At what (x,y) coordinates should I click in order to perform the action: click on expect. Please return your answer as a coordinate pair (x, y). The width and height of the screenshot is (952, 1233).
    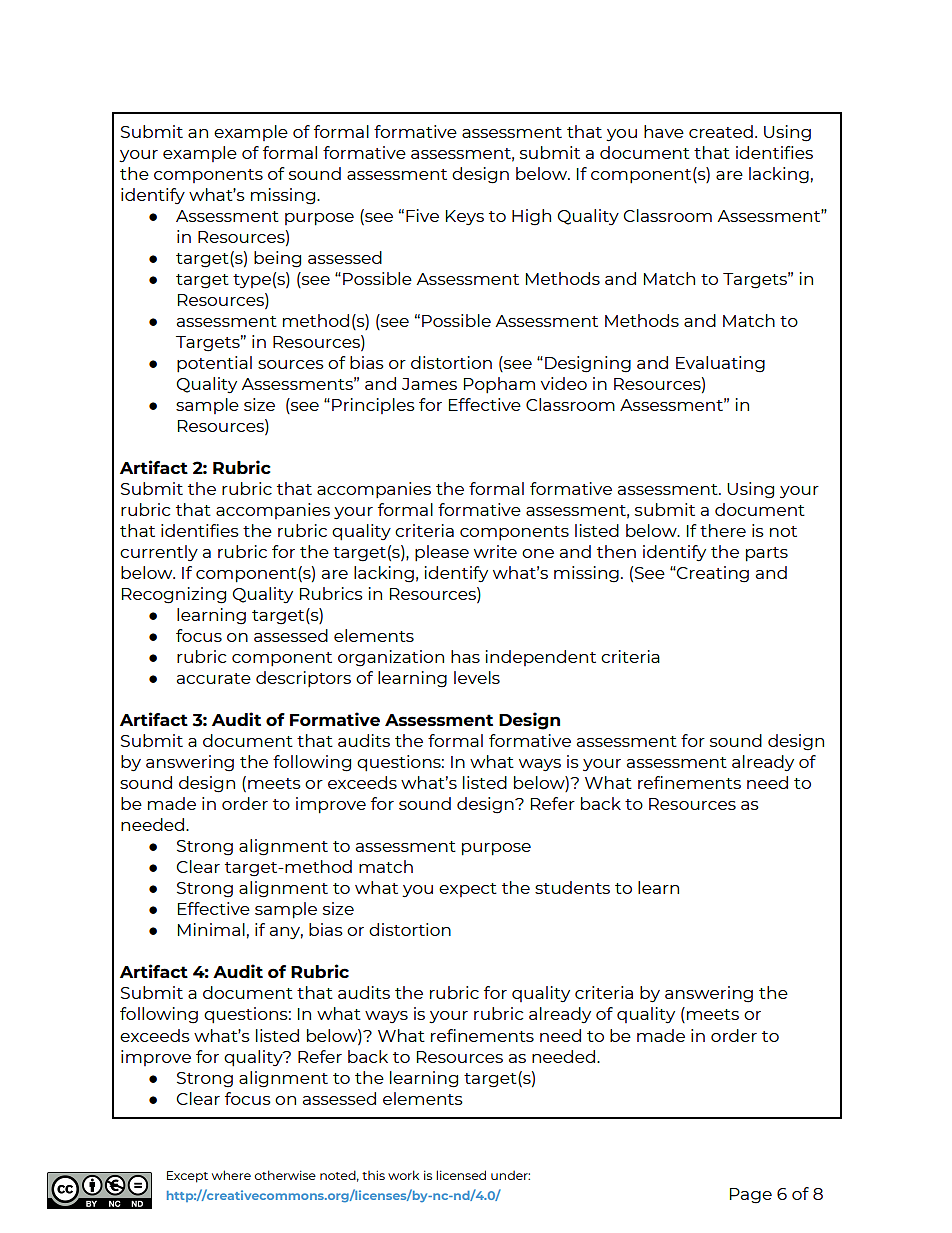
    Looking at the image, I should click on (468, 890).
